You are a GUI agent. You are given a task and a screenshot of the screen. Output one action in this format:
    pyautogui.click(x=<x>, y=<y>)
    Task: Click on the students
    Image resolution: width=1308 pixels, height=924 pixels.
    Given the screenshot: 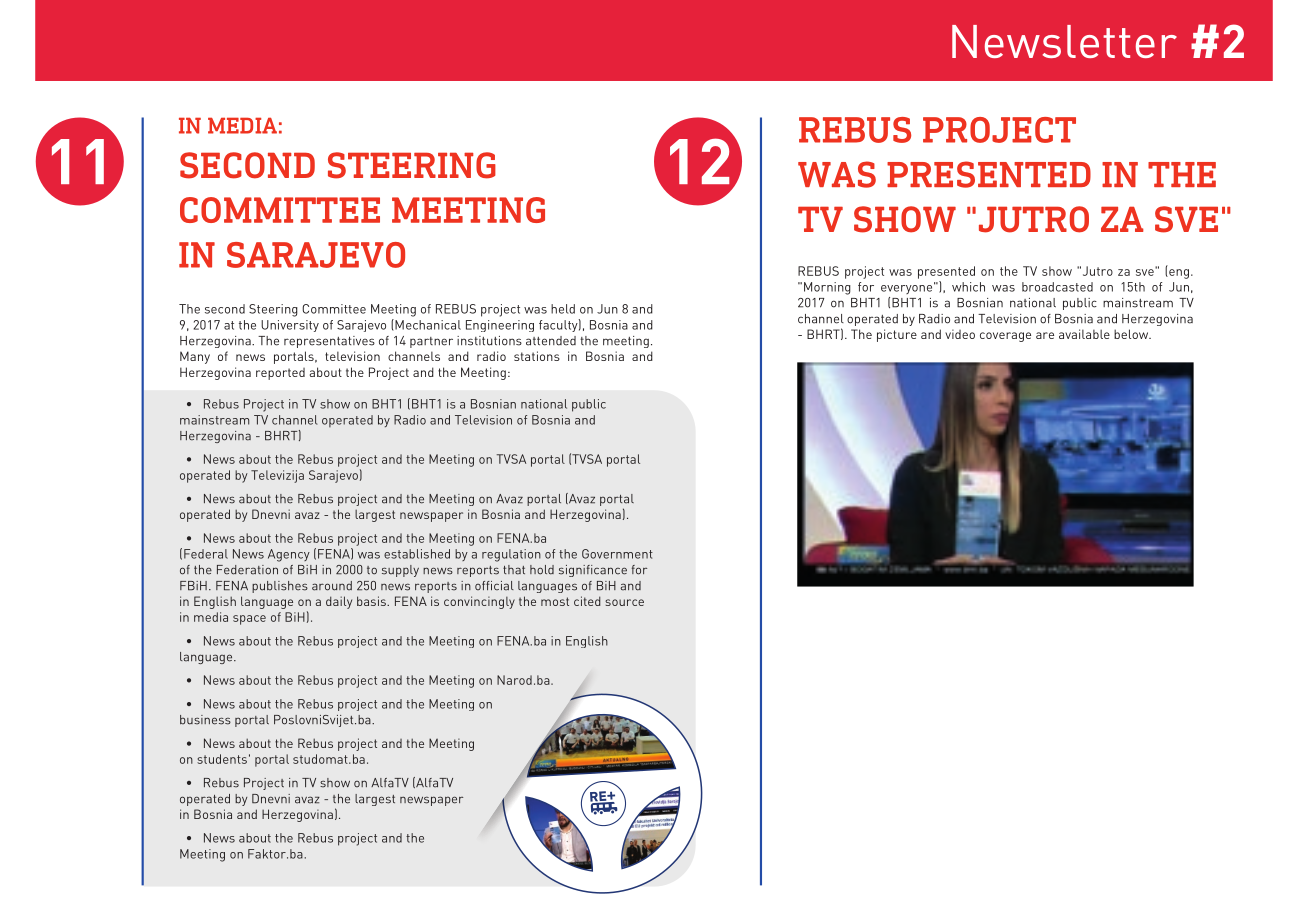 What is the action you would take?
    pyautogui.click(x=222, y=759)
